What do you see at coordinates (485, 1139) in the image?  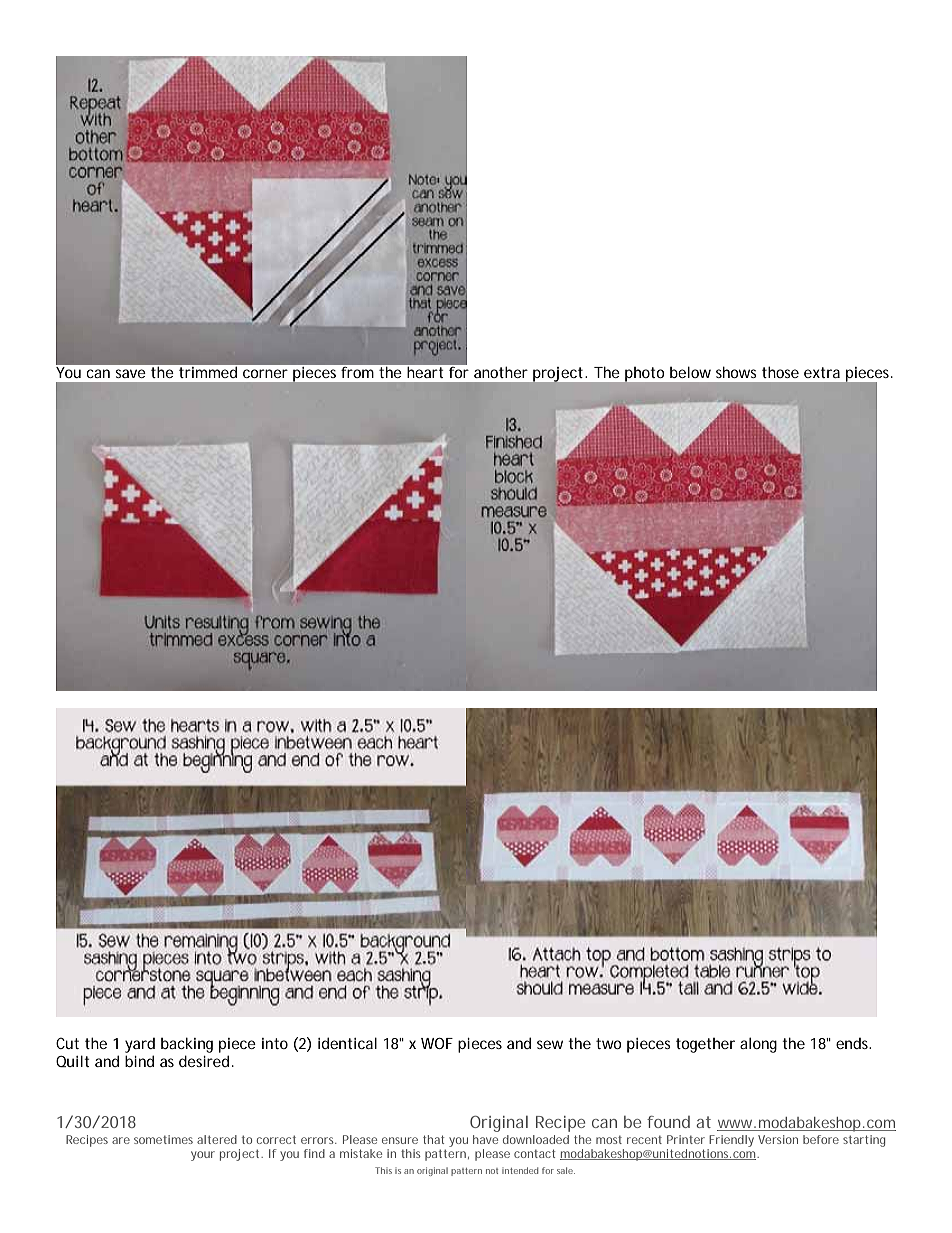 I see `have` at bounding box center [485, 1139].
